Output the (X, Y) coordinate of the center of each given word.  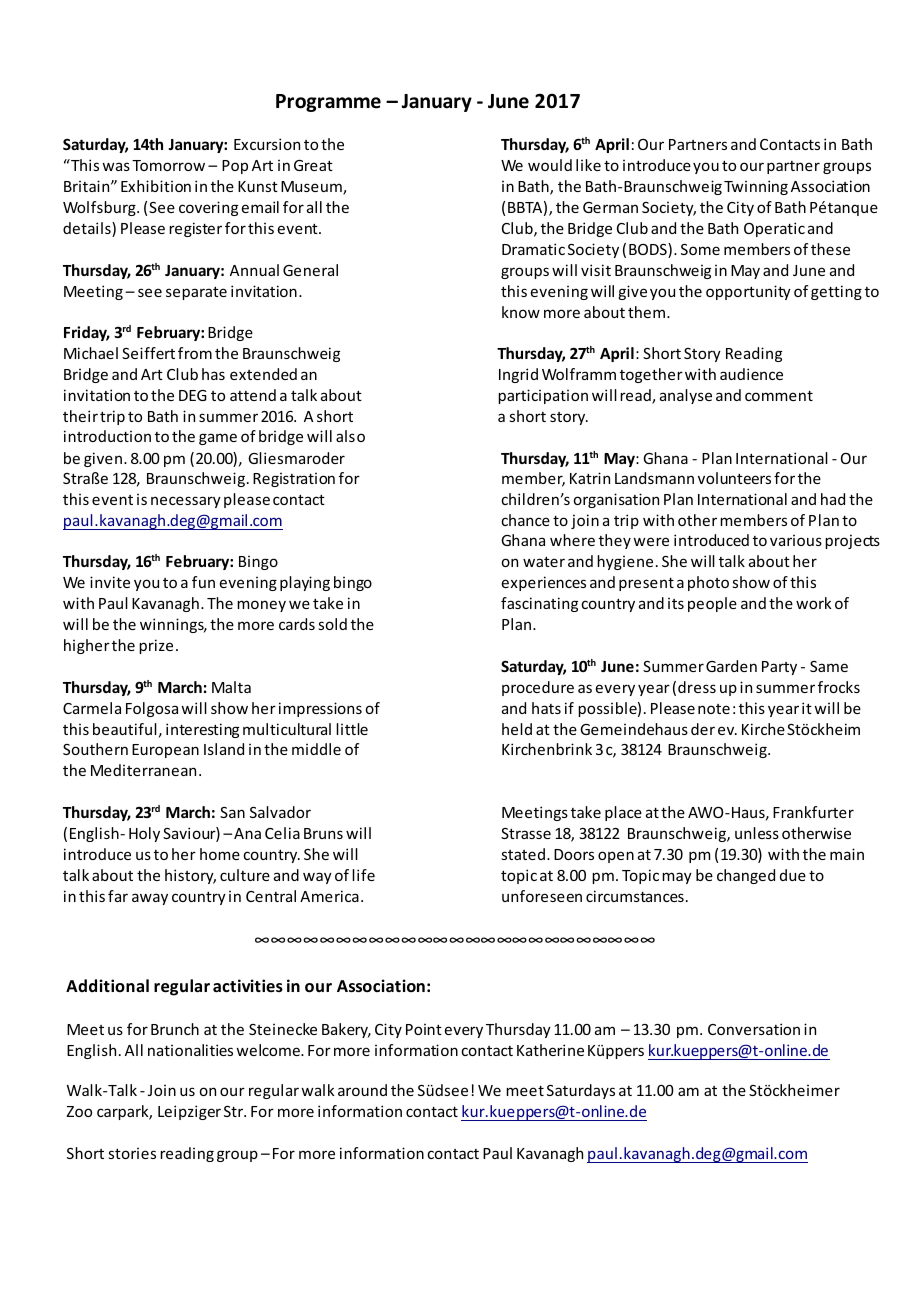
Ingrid (518, 375)
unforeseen (542, 896)
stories (132, 1153)
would (550, 165)
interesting (202, 730)
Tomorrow (168, 165)
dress (697, 687)
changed (746, 876)
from (195, 353)
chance (525, 520)
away (150, 899)
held (517, 729)
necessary (186, 502)
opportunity (748, 292)
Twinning (756, 187)
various (796, 540)
